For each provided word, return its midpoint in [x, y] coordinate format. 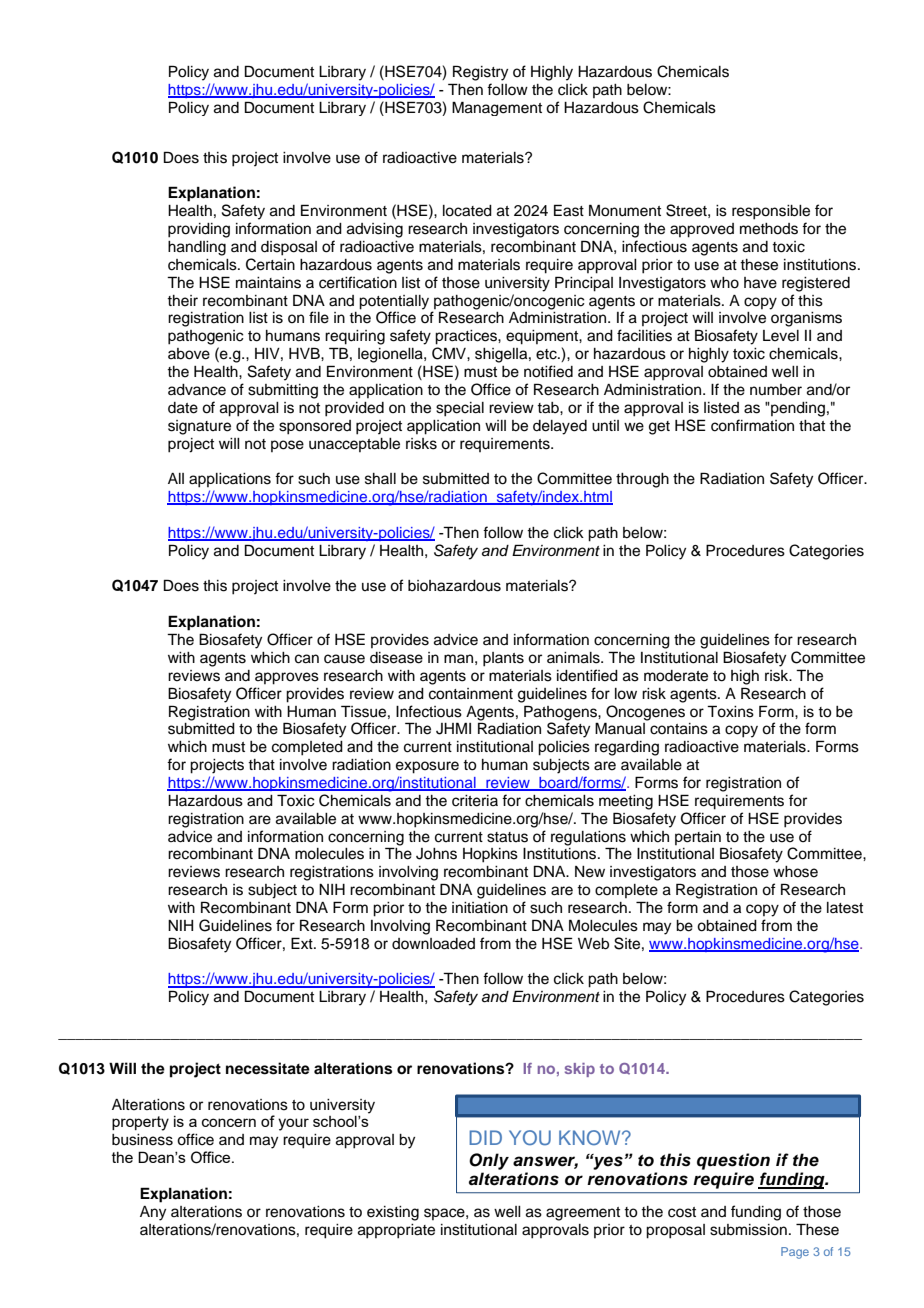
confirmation [752, 425]
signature [199, 427]
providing [199, 230]
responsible [771, 212]
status [507, 837]
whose [795, 872]
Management [497, 108]
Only [489, 1161]
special [460, 409]
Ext [303, 943]
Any [153, 1213]
